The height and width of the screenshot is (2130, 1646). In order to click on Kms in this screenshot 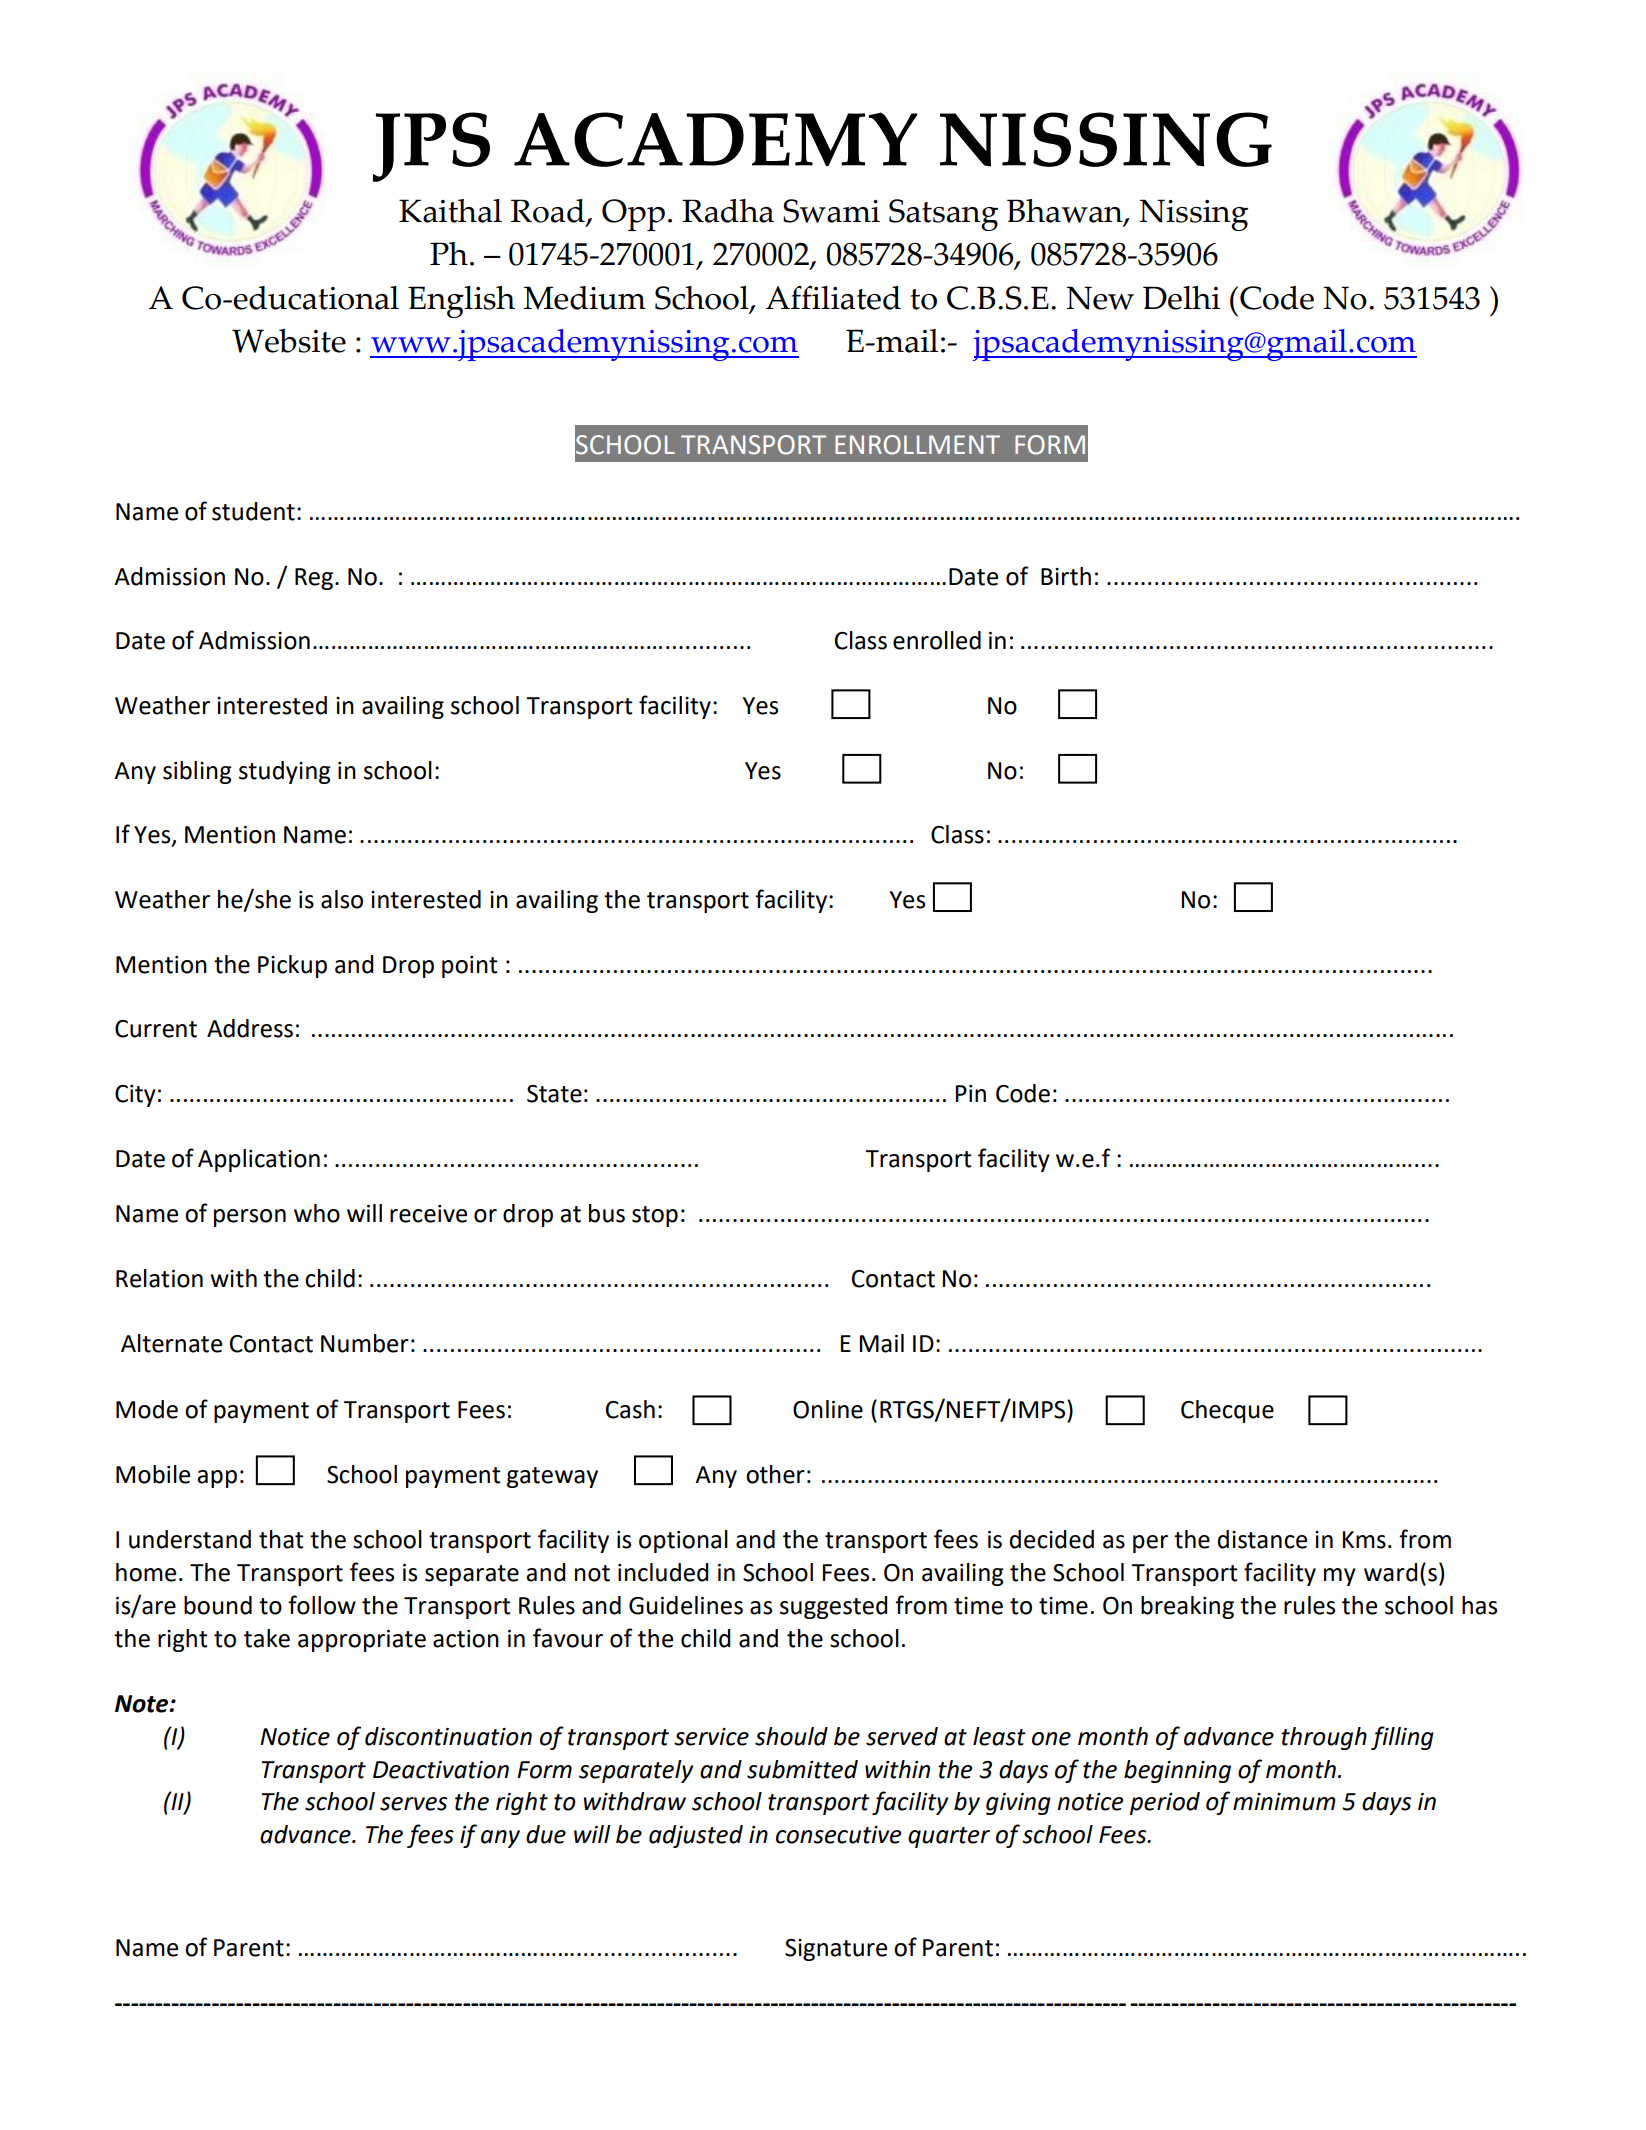, I will do `click(1364, 1540)`.
